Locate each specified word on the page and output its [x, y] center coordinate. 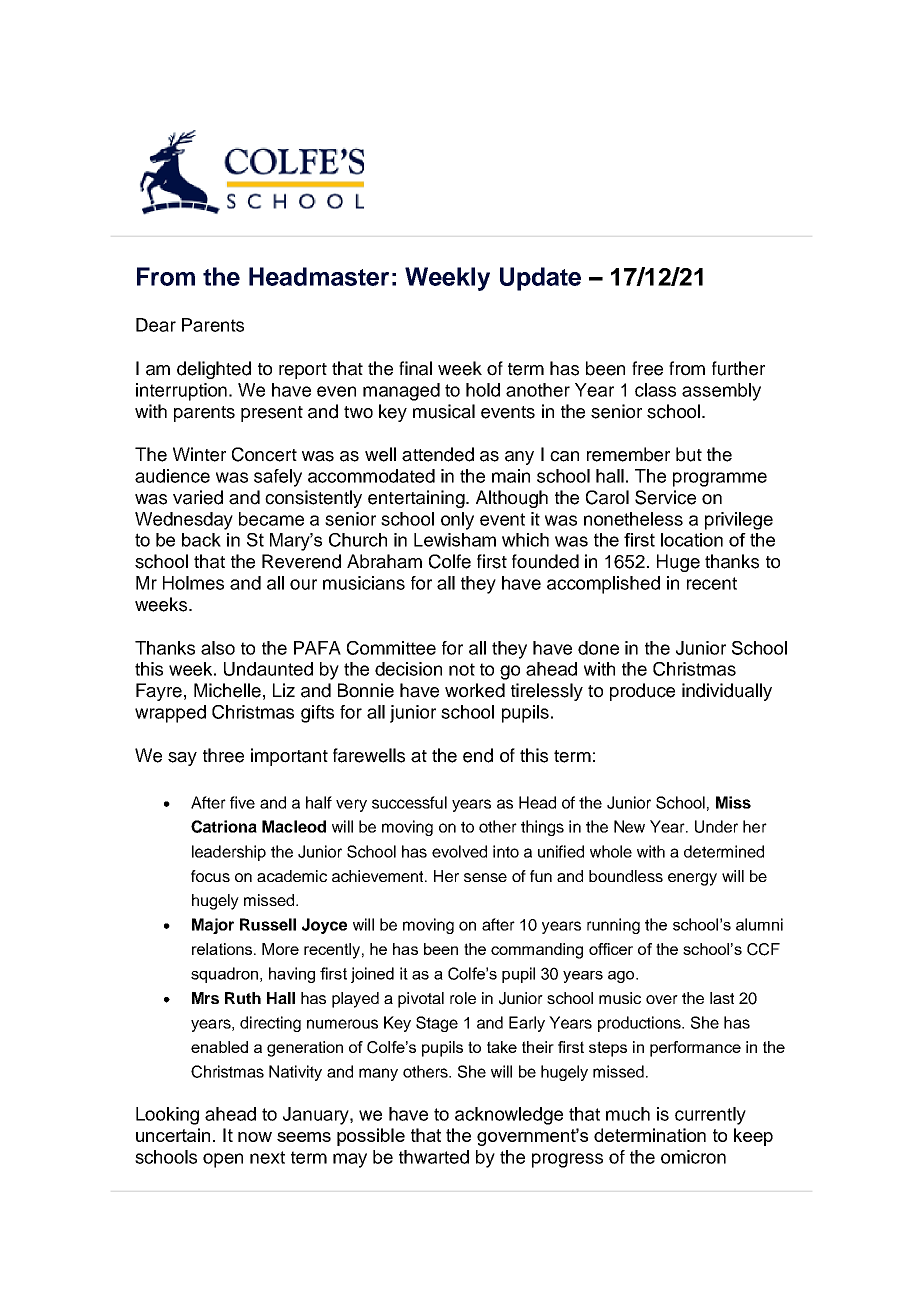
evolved [459, 851]
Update [540, 279]
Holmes [193, 583]
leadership [229, 853]
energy [692, 879]
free [647, 368]
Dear [156, 325]
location [692, 540]
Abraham [384, 561]
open [223, 1160]
